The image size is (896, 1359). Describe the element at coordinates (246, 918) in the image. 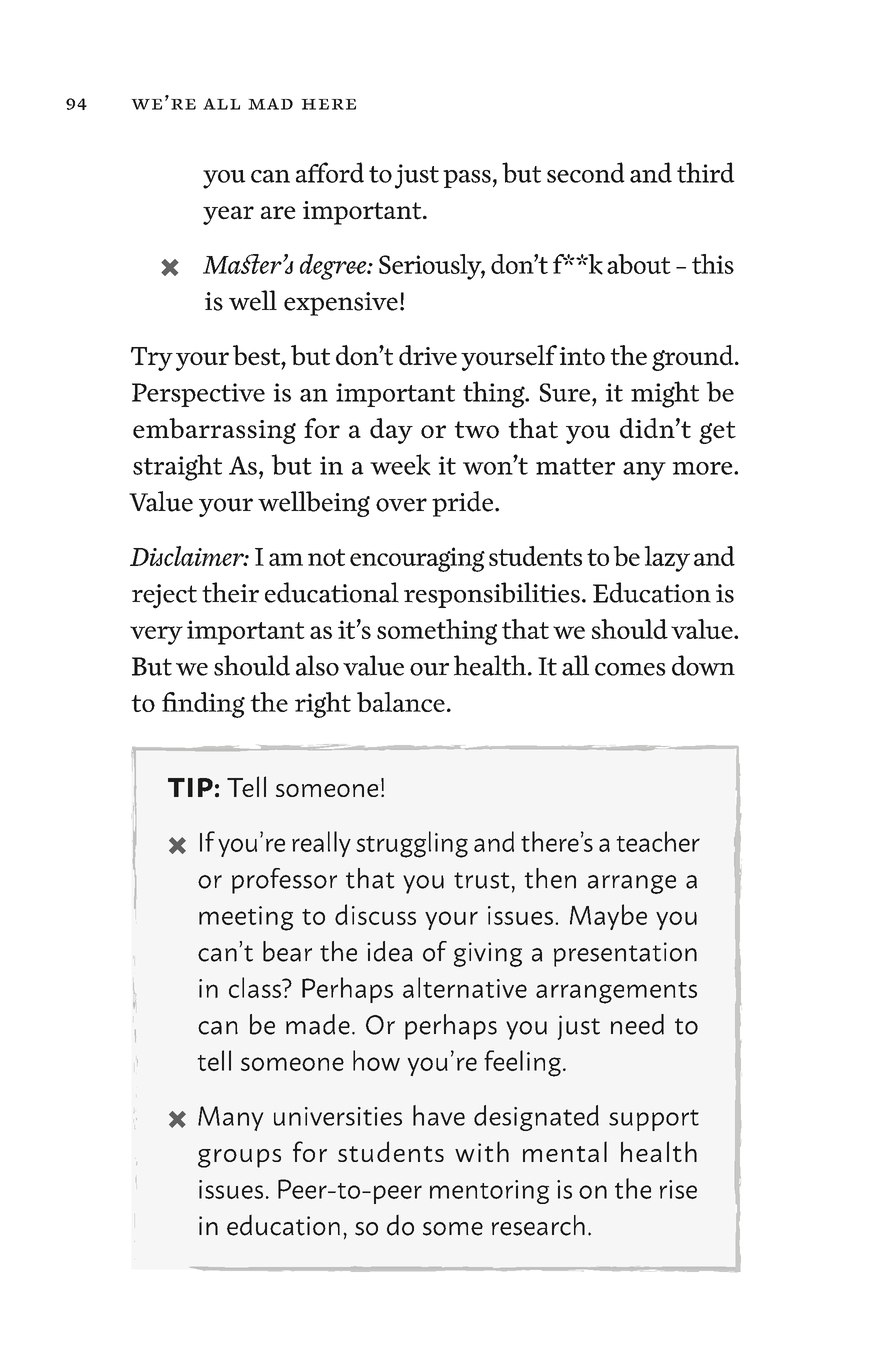

I see `meeting` at that location.
